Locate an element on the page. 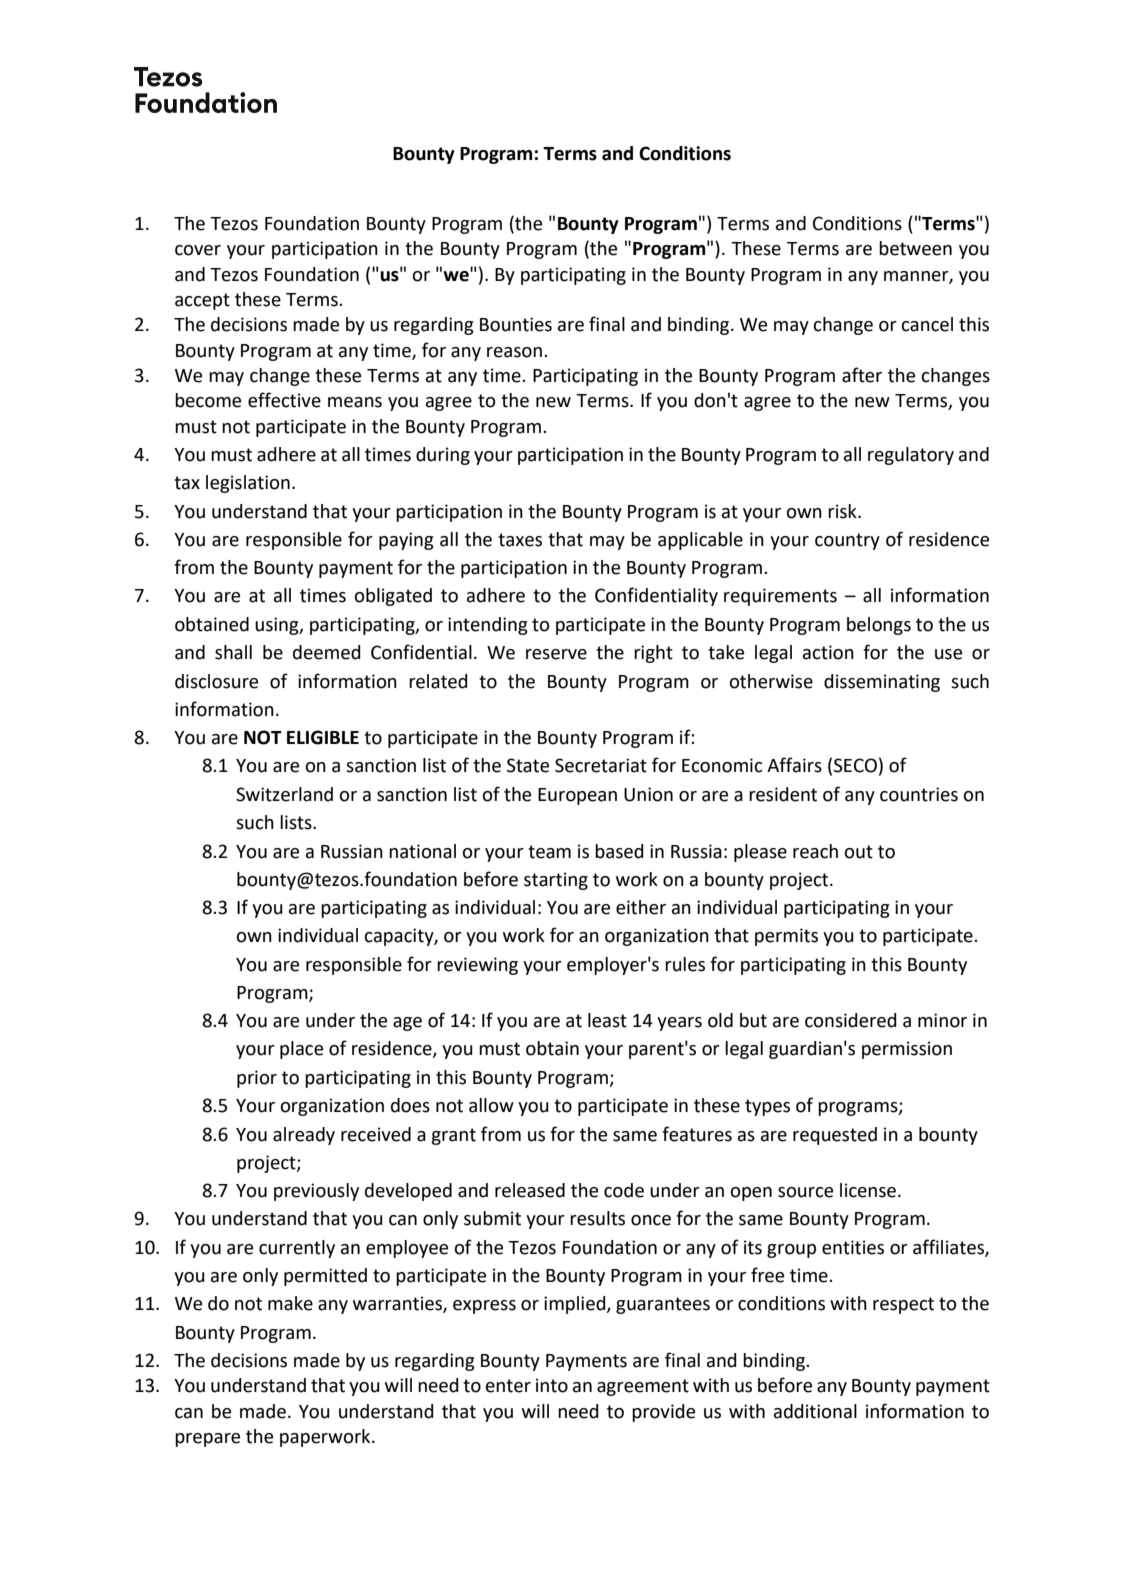 The image size is (1124, 1589). permits is located at coordinates (786, 937).
